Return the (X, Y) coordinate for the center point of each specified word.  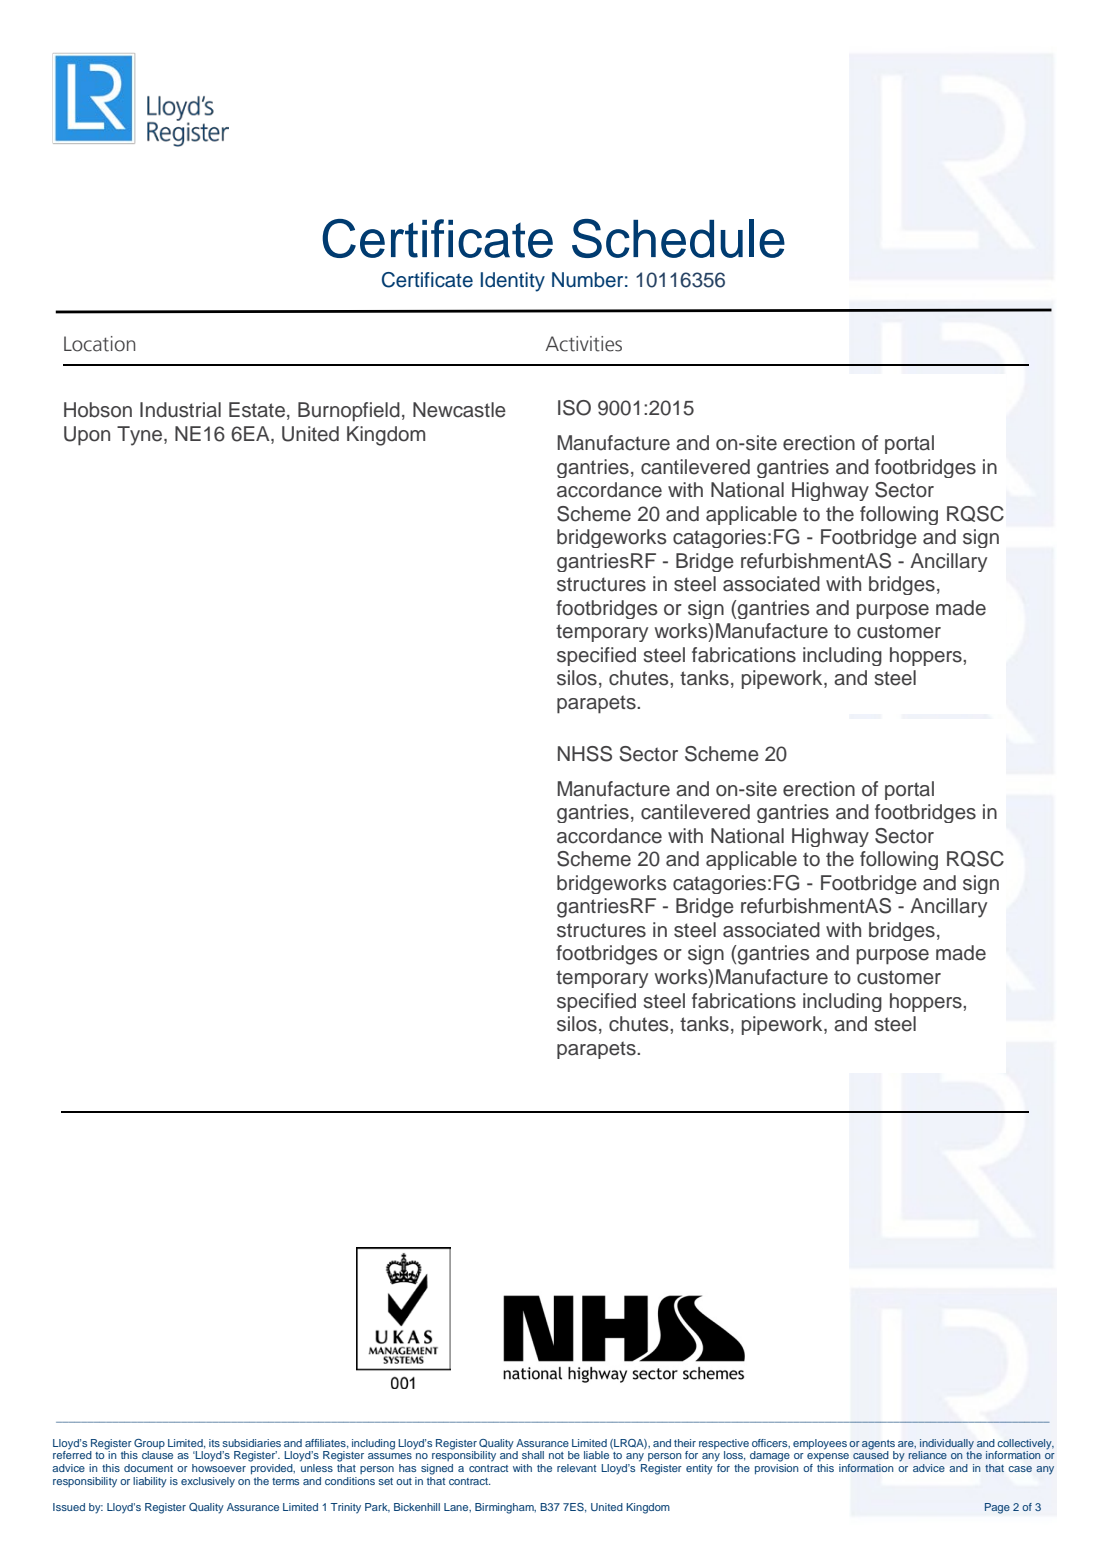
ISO (574, 408)
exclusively (208, 1482)
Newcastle (459, 410)
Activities (583, 344)
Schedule (678, 238)
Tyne (141, 436)
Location (99, 344)
